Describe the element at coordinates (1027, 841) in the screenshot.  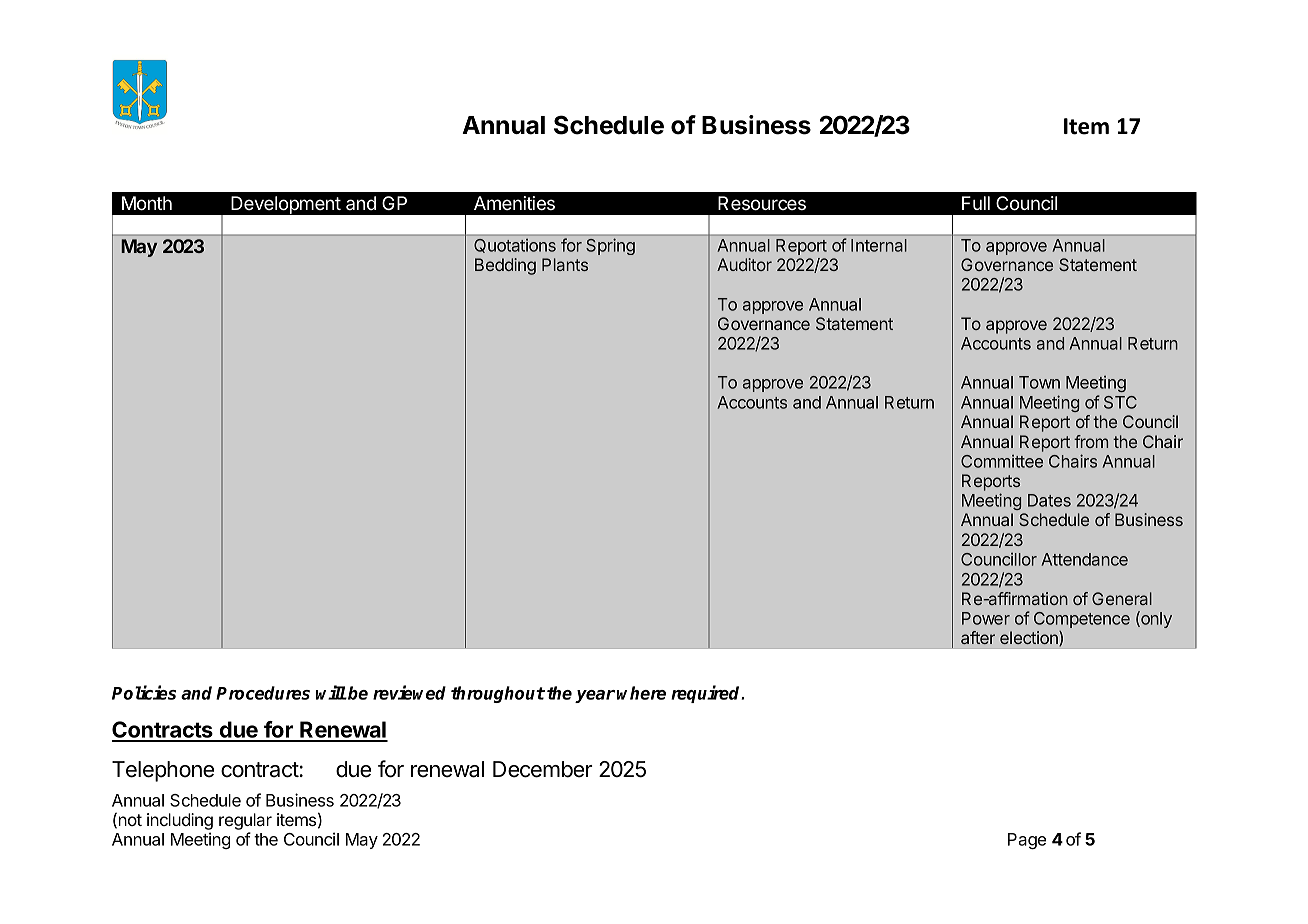
I see `Page` at that location.
